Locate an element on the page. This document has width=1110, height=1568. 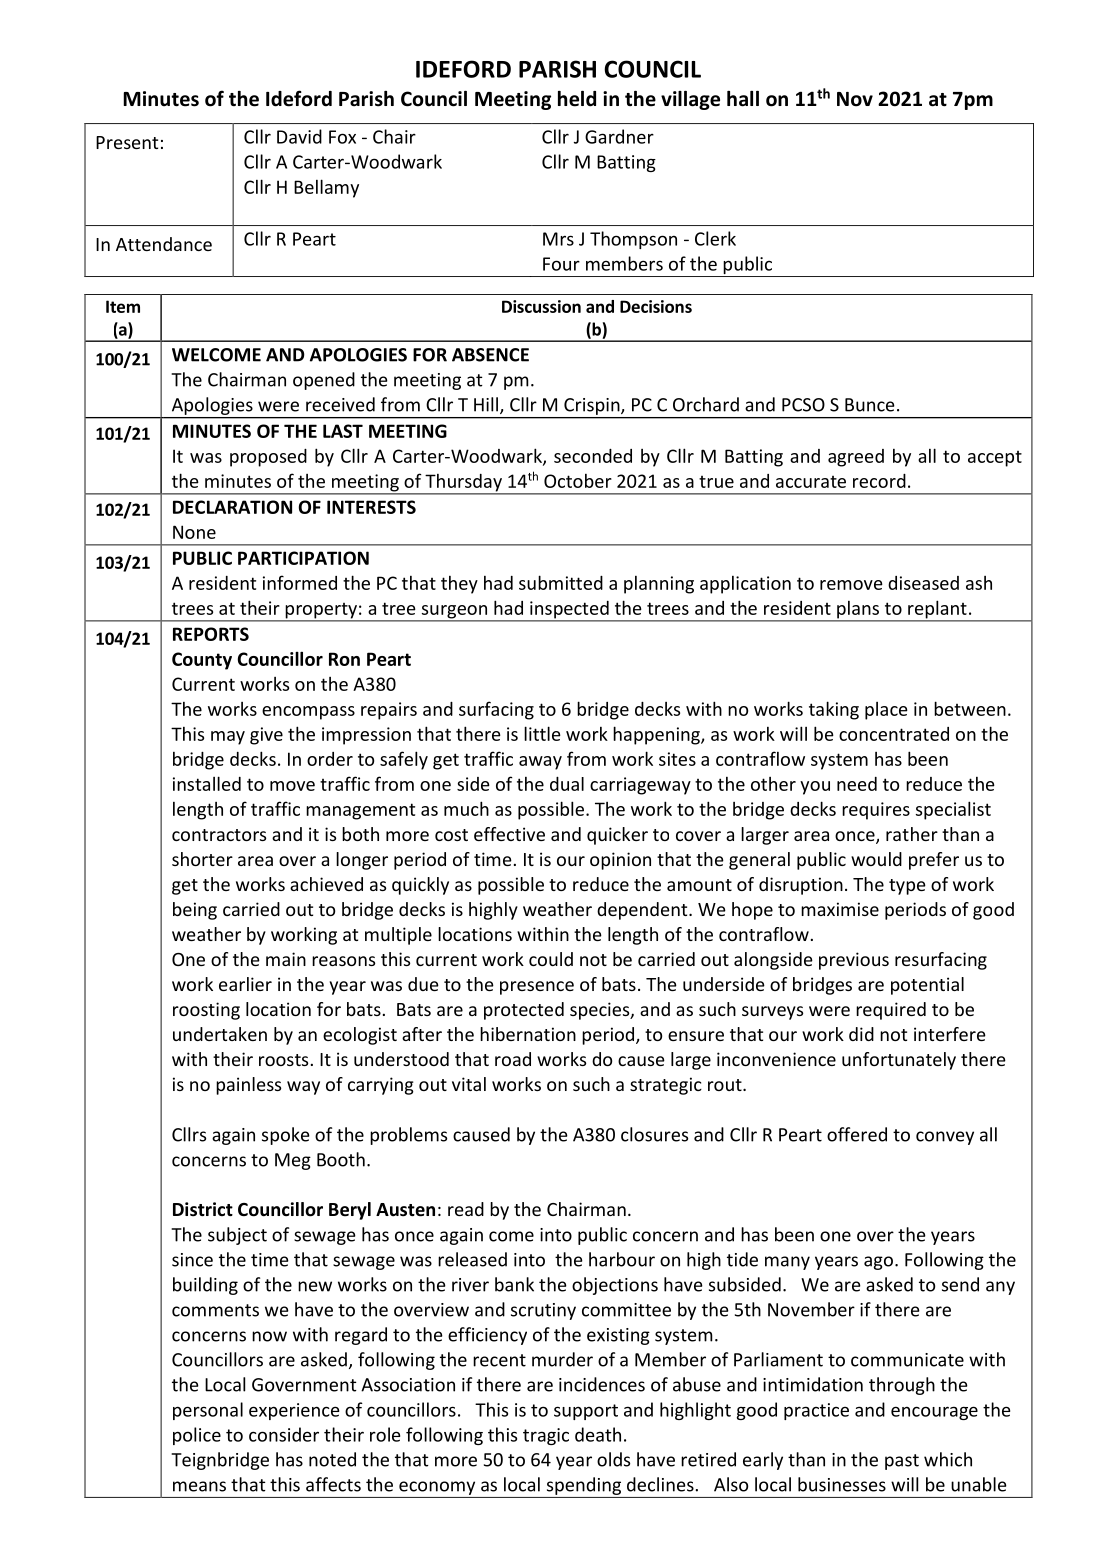
police is located at coordinates (197, 1436).
